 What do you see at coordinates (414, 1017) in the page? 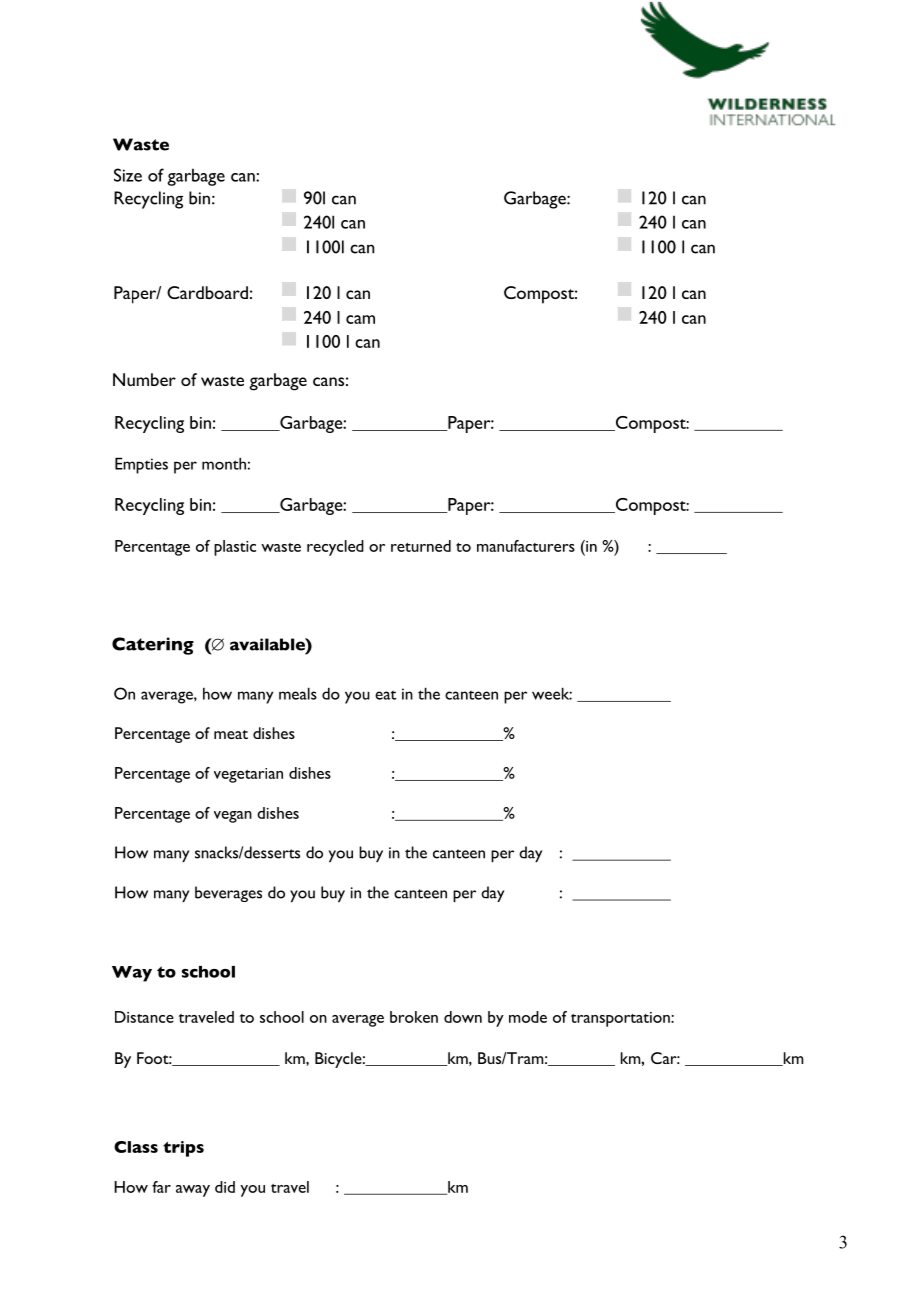
I see `broken` at bounding box center [414, 1017].
